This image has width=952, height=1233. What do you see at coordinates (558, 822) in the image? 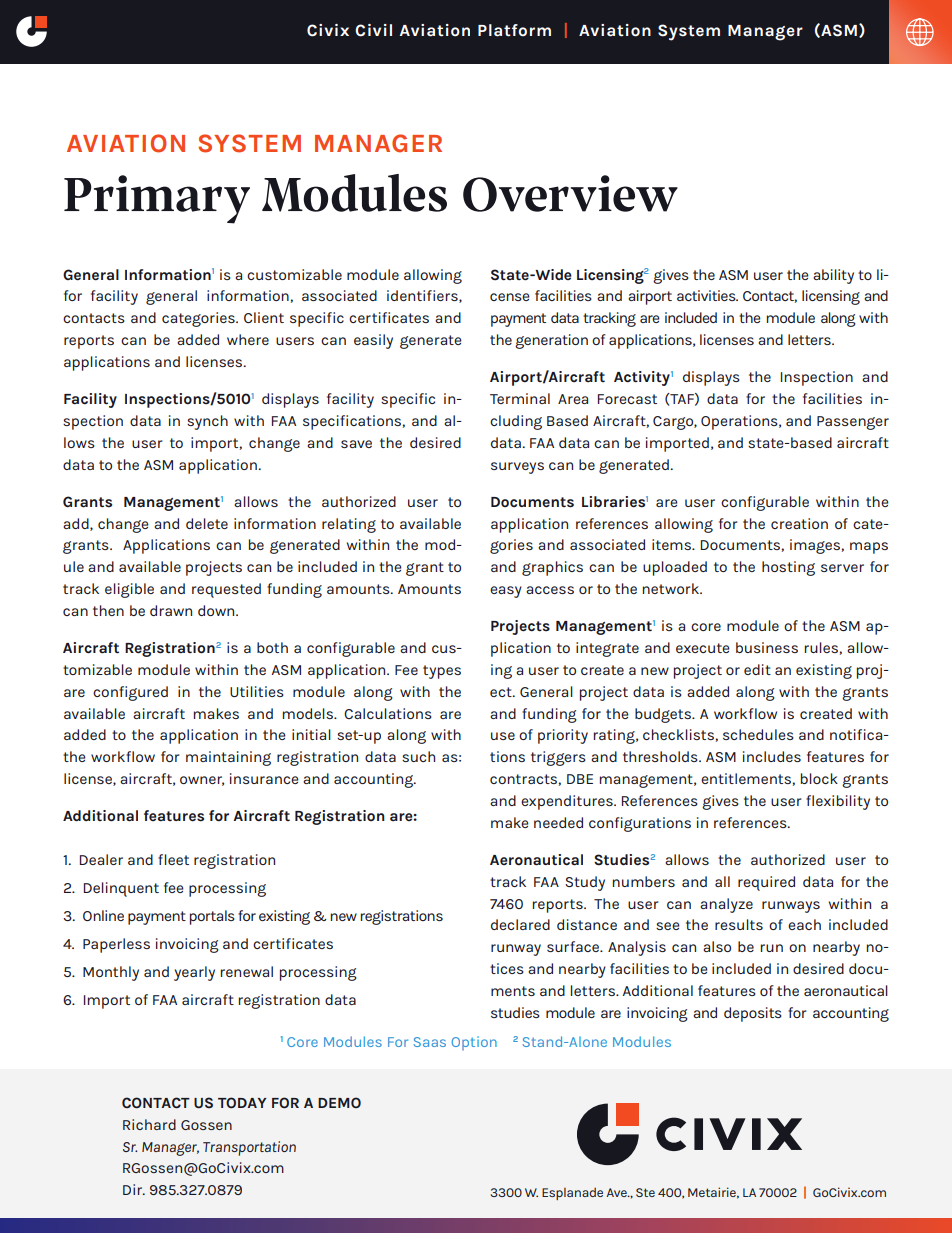
I see `needed` at bounding box center [558, 822].
